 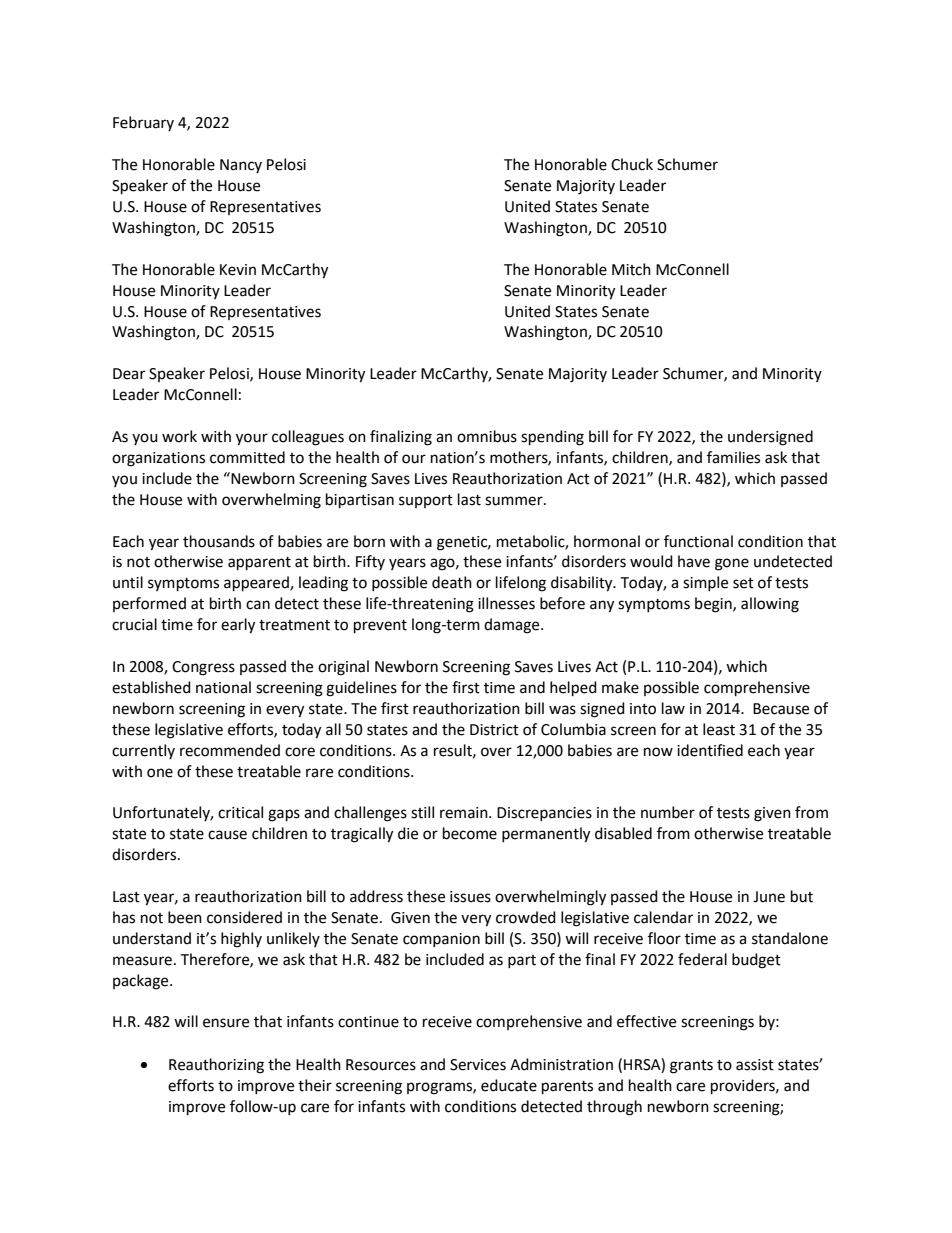 I want to click on number, so click(x=668, y=812).
